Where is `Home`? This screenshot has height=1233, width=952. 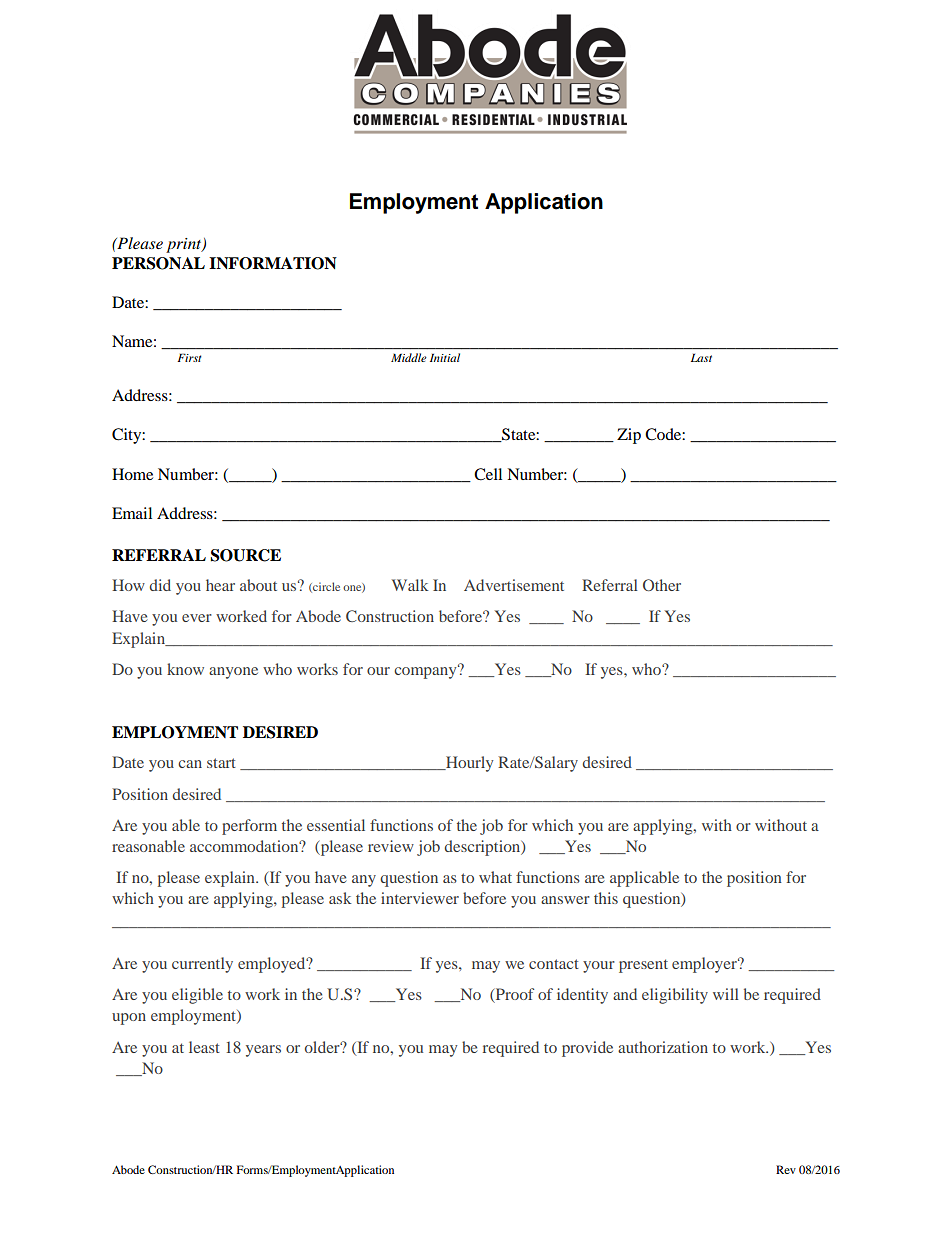 Home is located at coordinates (132, 474).
